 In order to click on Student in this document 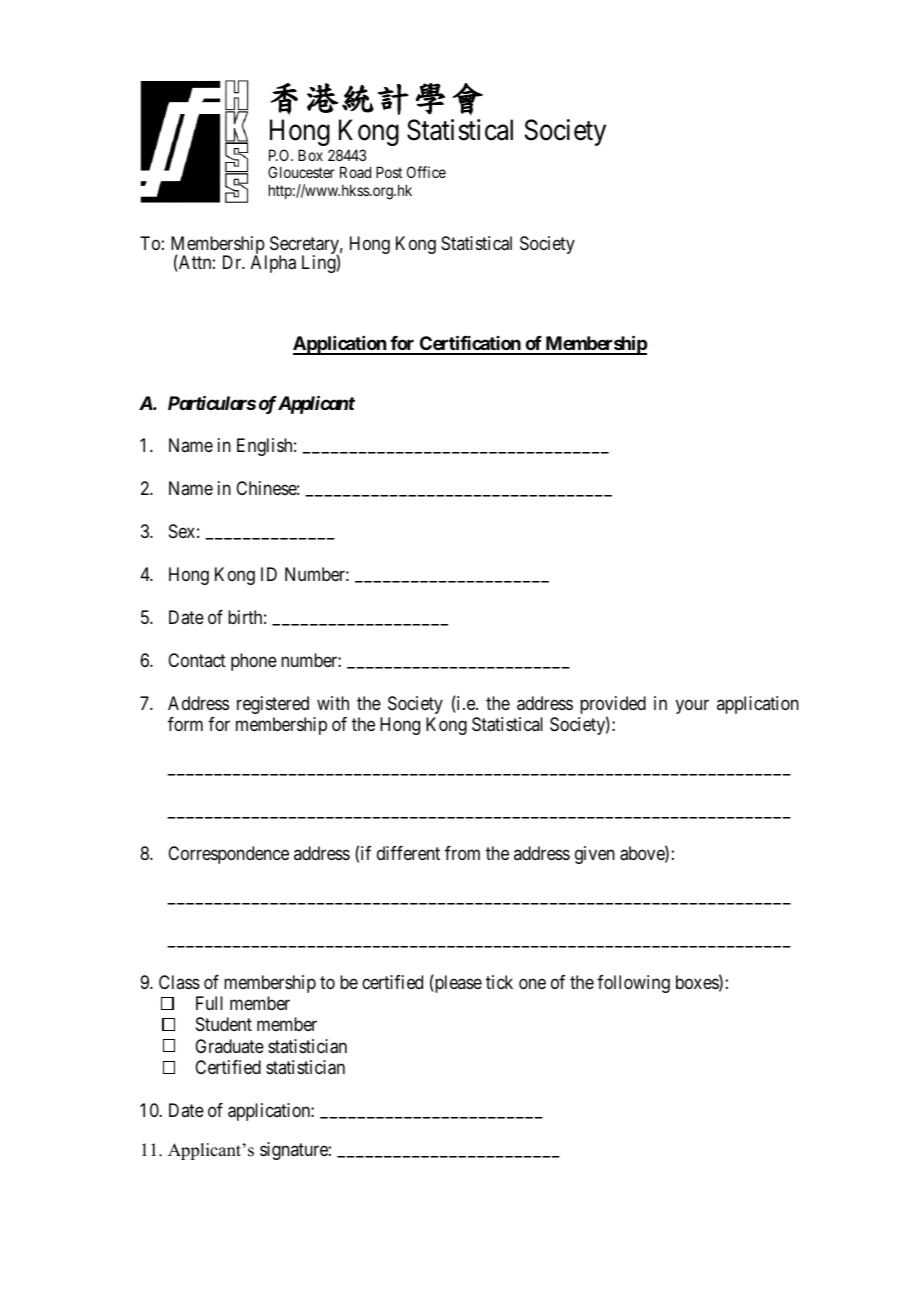, I will do `click(224, 1024)`.
